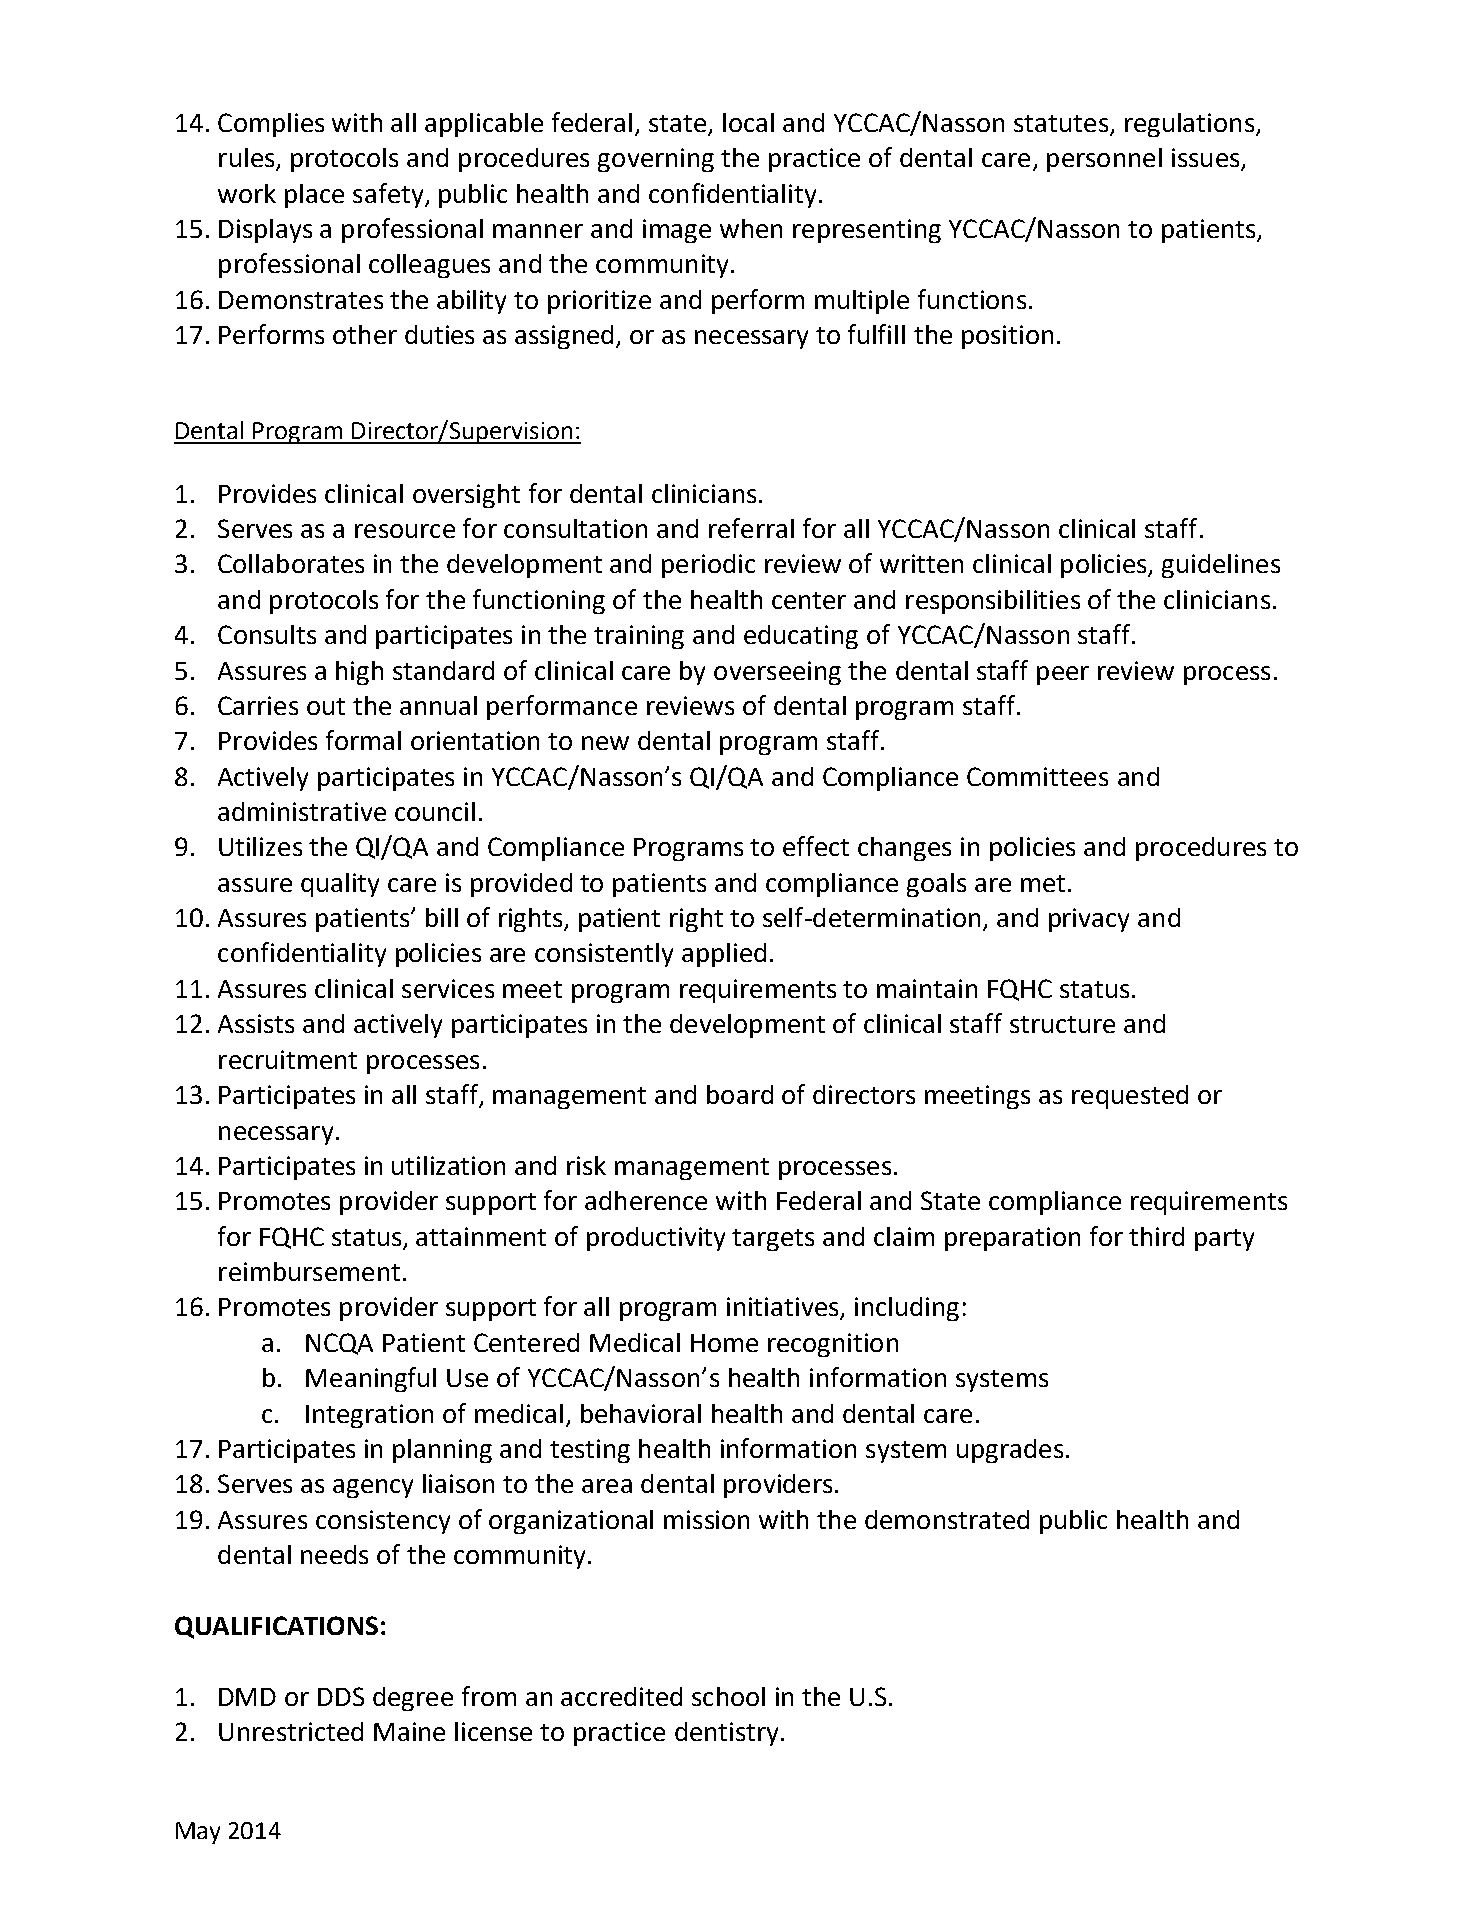 The image size is (1478, 1913). I want to click on governing, so click(656, 160).
